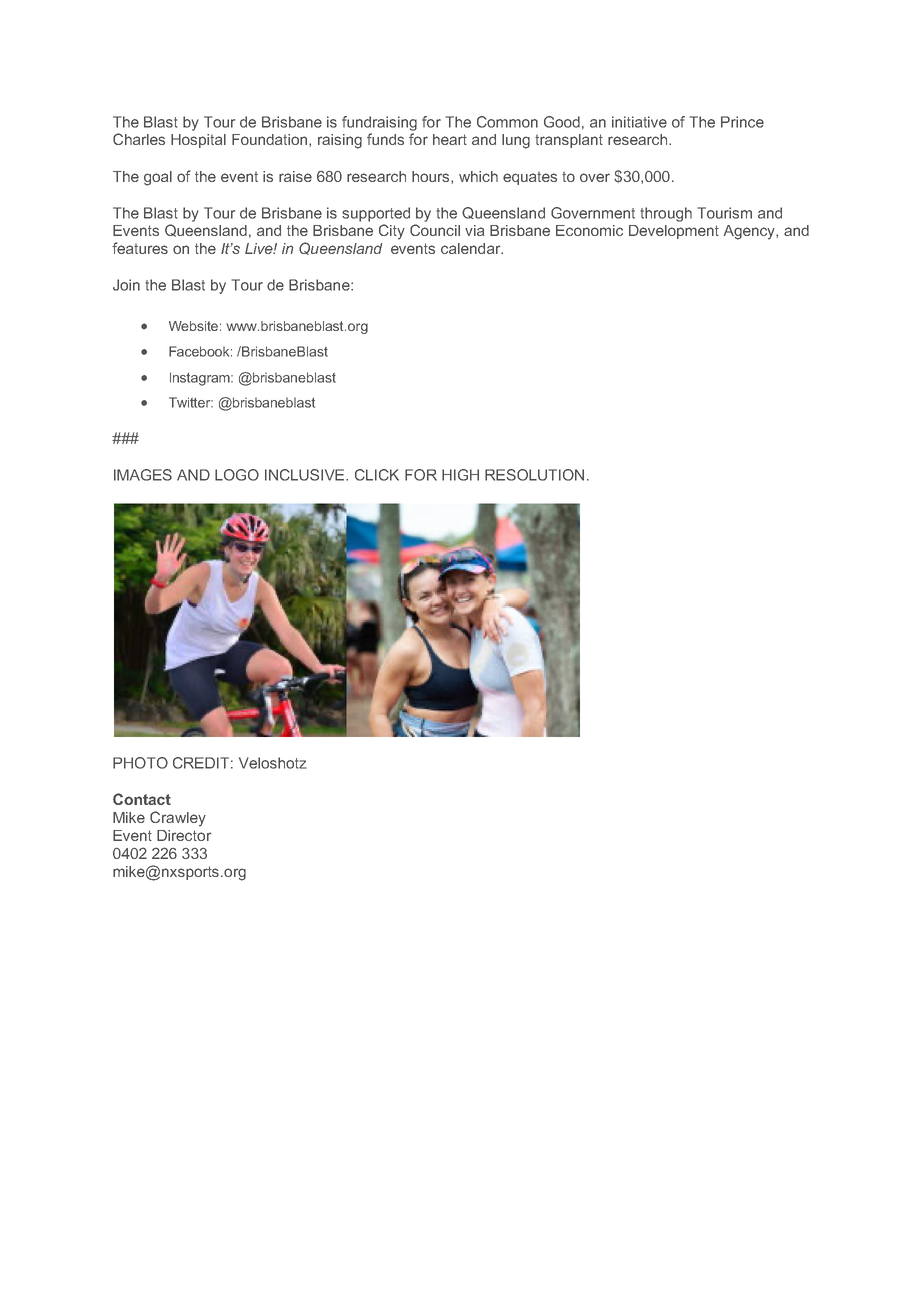 This screenshot has width=924, height=1308. What do you see at coordinates (450, 139) in the screenshot?
I see `heart` at bounding box center [450, 139].
